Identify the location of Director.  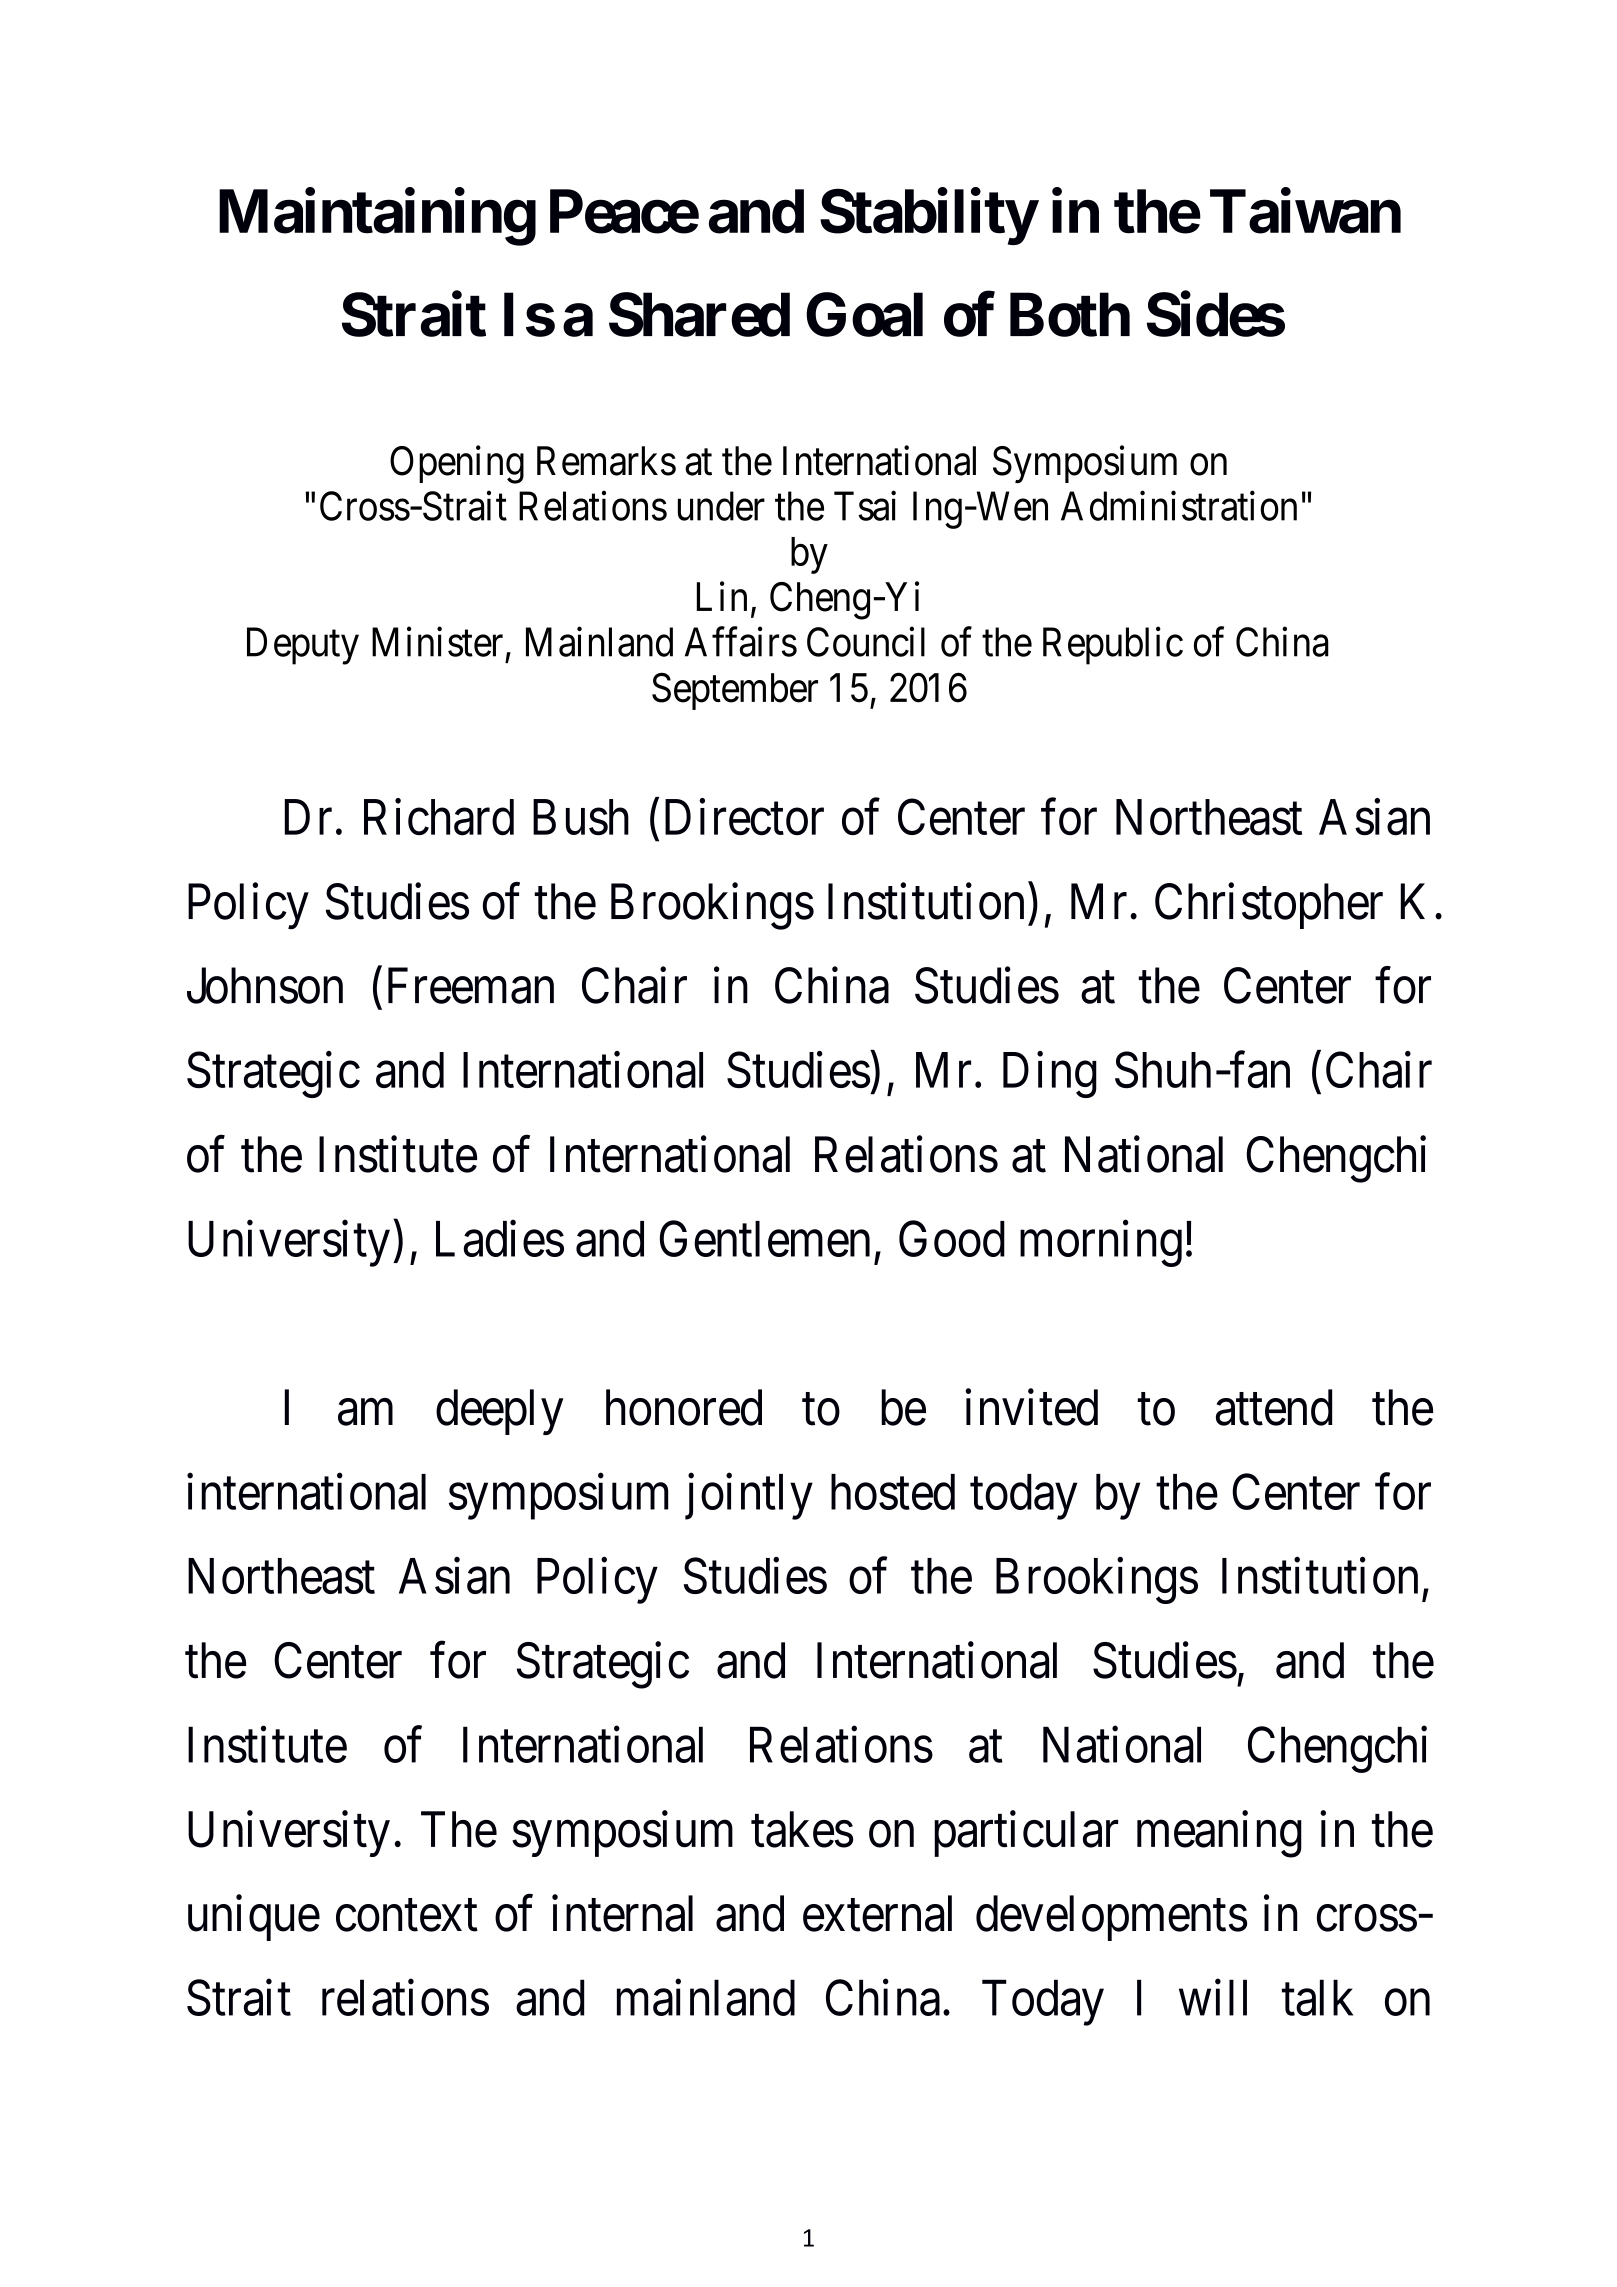
(744, 817).
